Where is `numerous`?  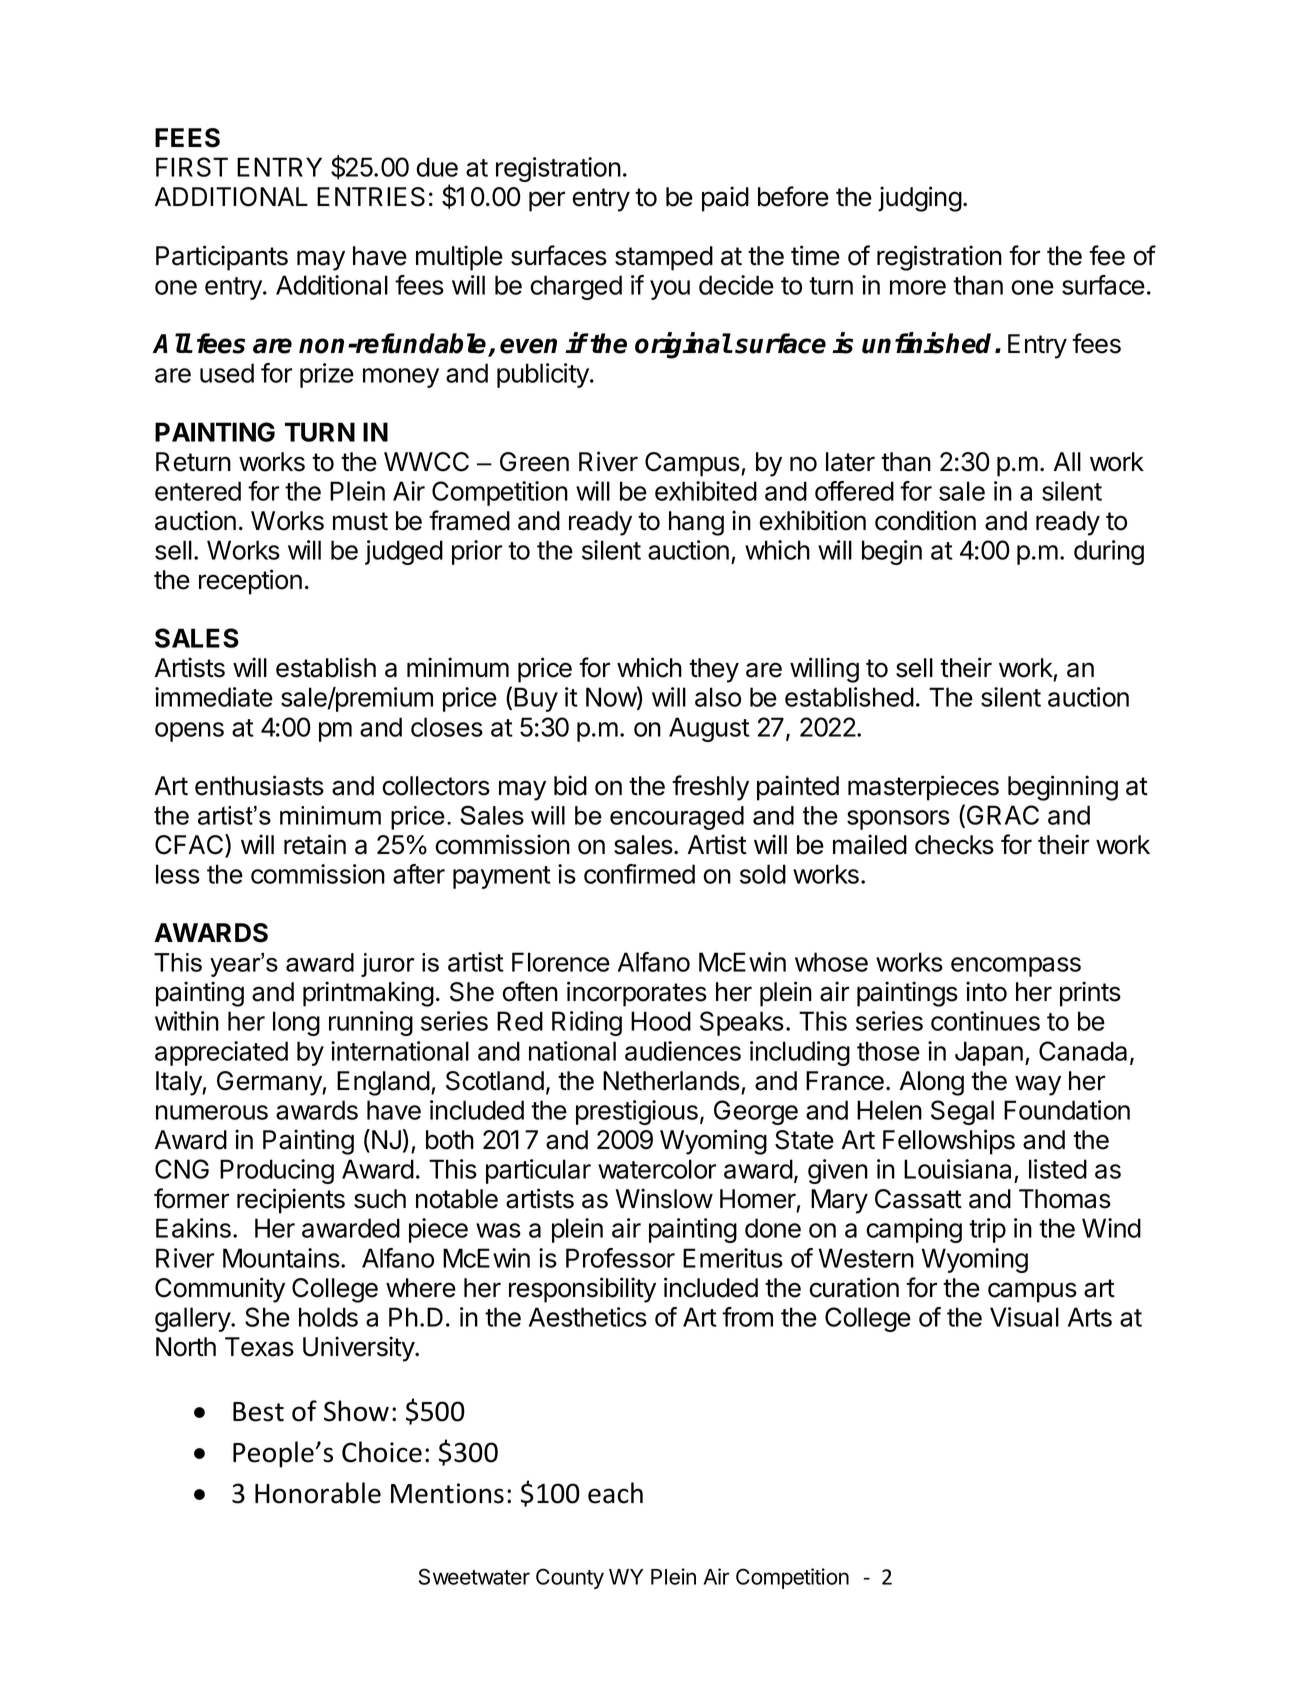
numerous is located at coordinates (212, 1112).
